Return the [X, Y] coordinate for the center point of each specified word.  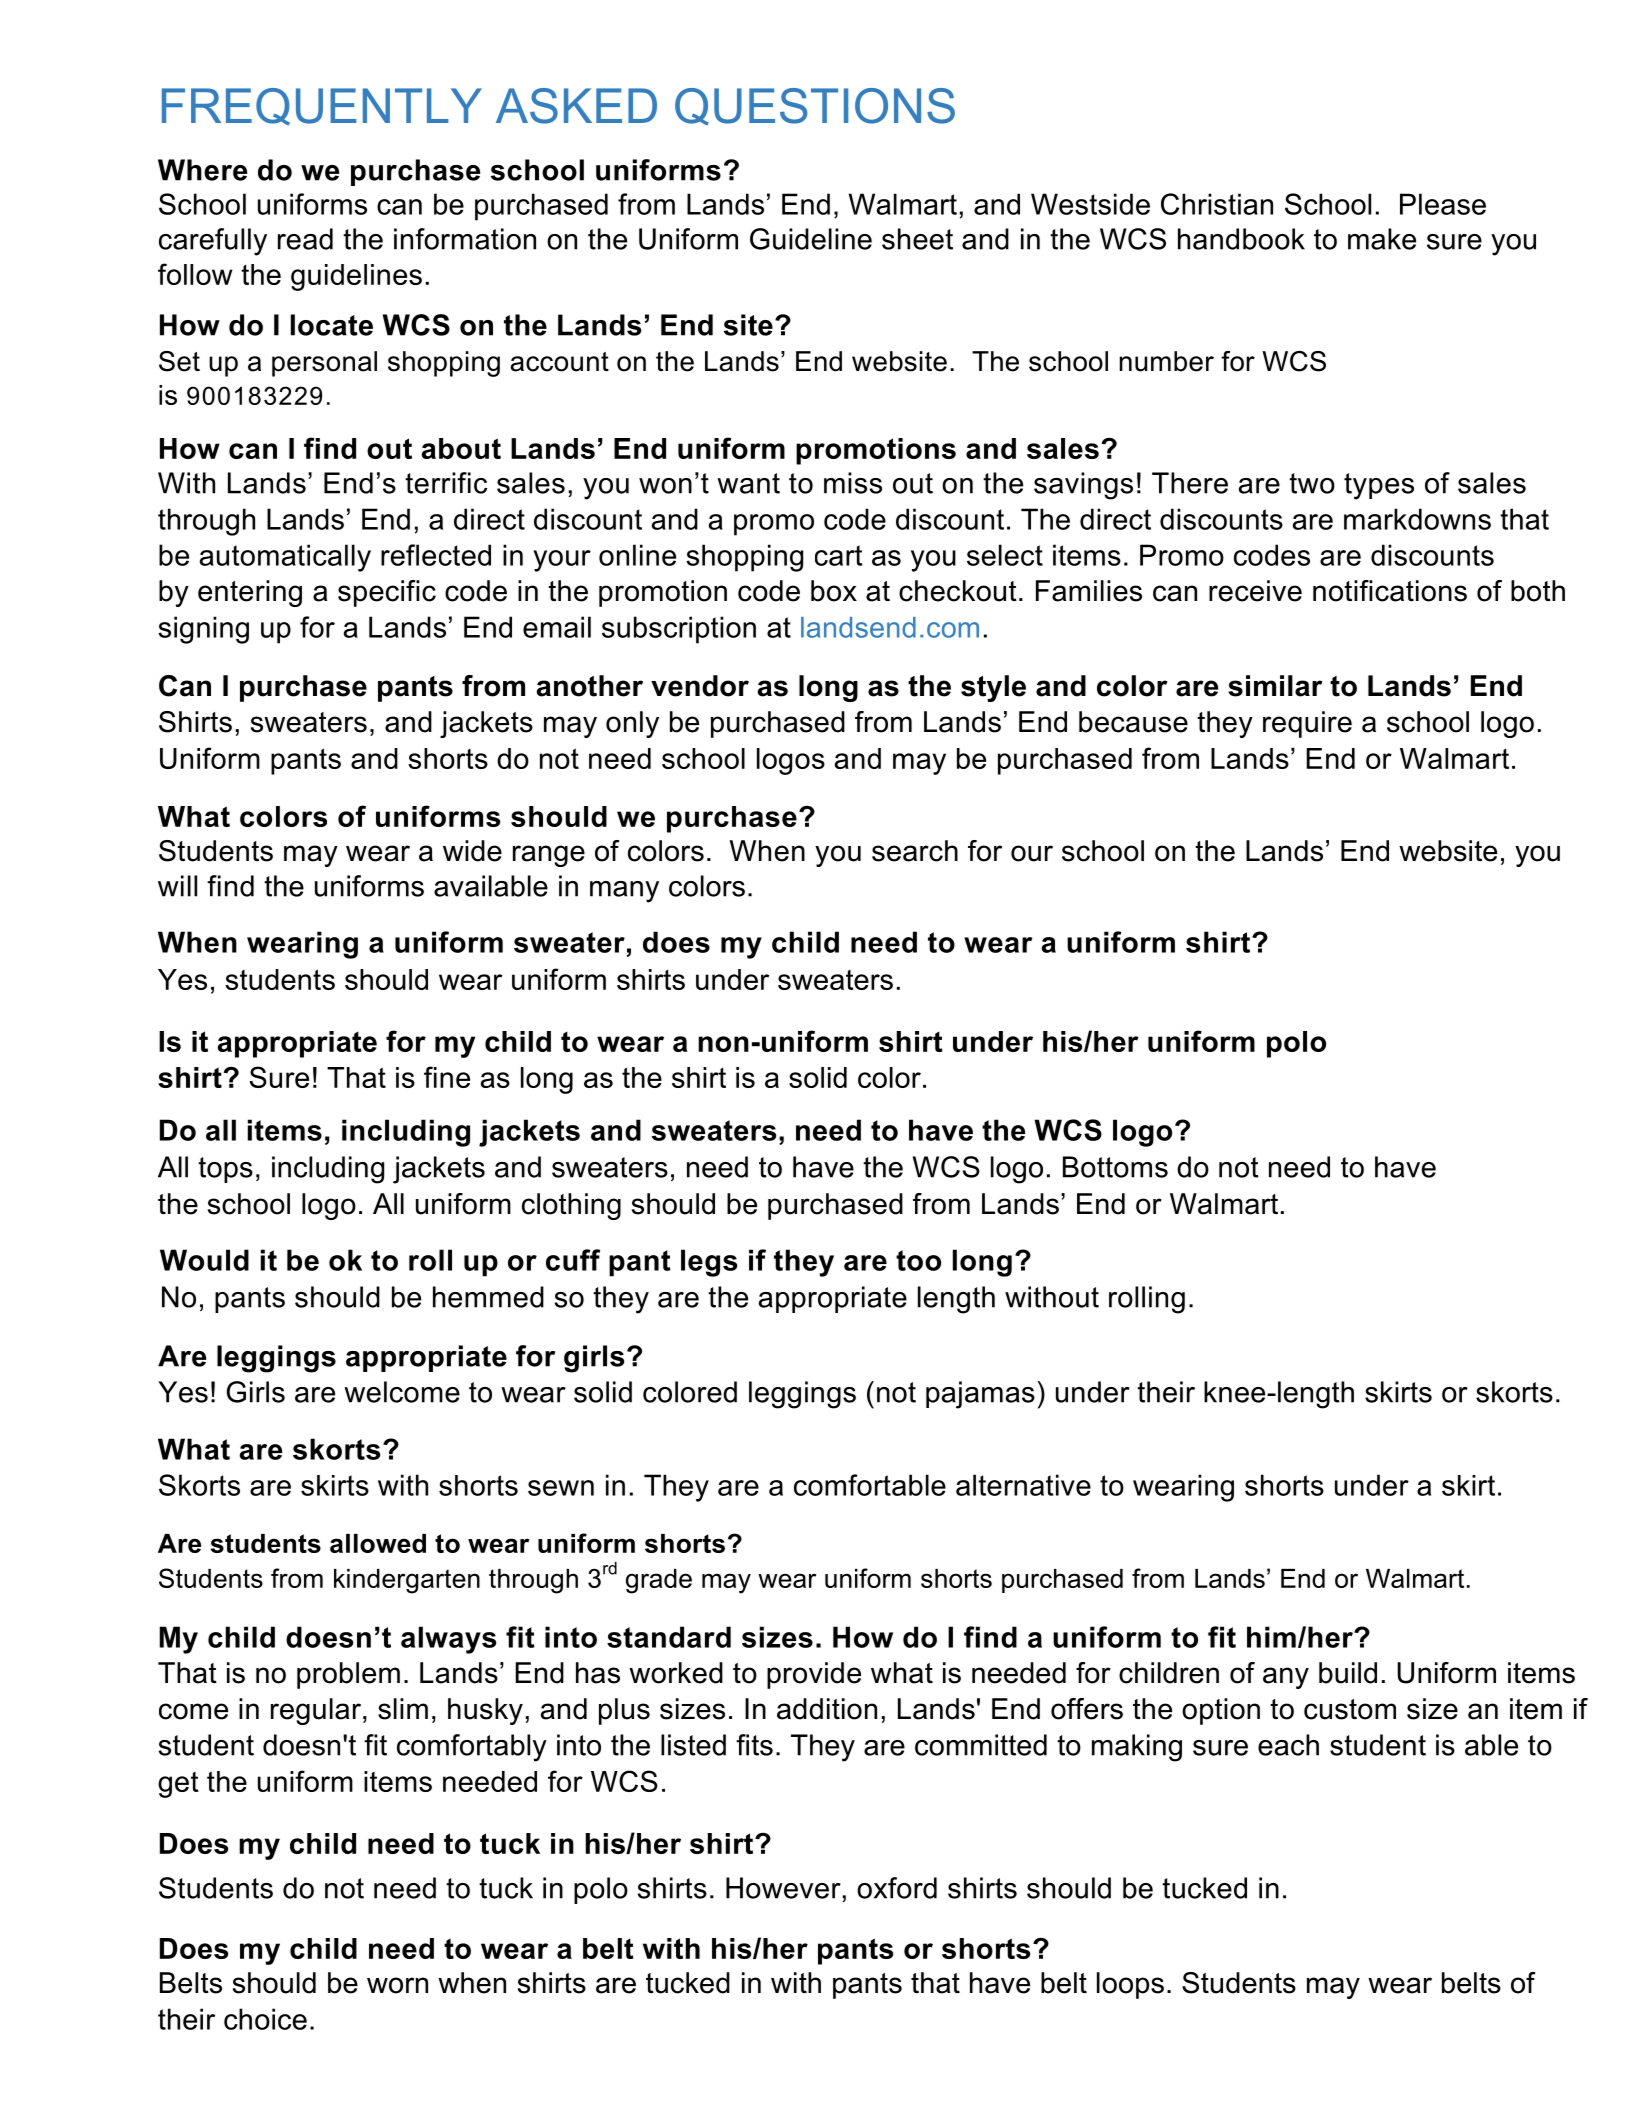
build [1348, 1673]
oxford [897, 1888]
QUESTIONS [815, 107]
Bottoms [1115, 1167]
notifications [1390, 591]
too [918, 1260]
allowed [378, 1543]
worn [397, 1985]
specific [387, 593]
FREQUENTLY [322, 107]
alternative [1023, 1485]
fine [447, 1077]
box [834, 591]
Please [1443, 204]
